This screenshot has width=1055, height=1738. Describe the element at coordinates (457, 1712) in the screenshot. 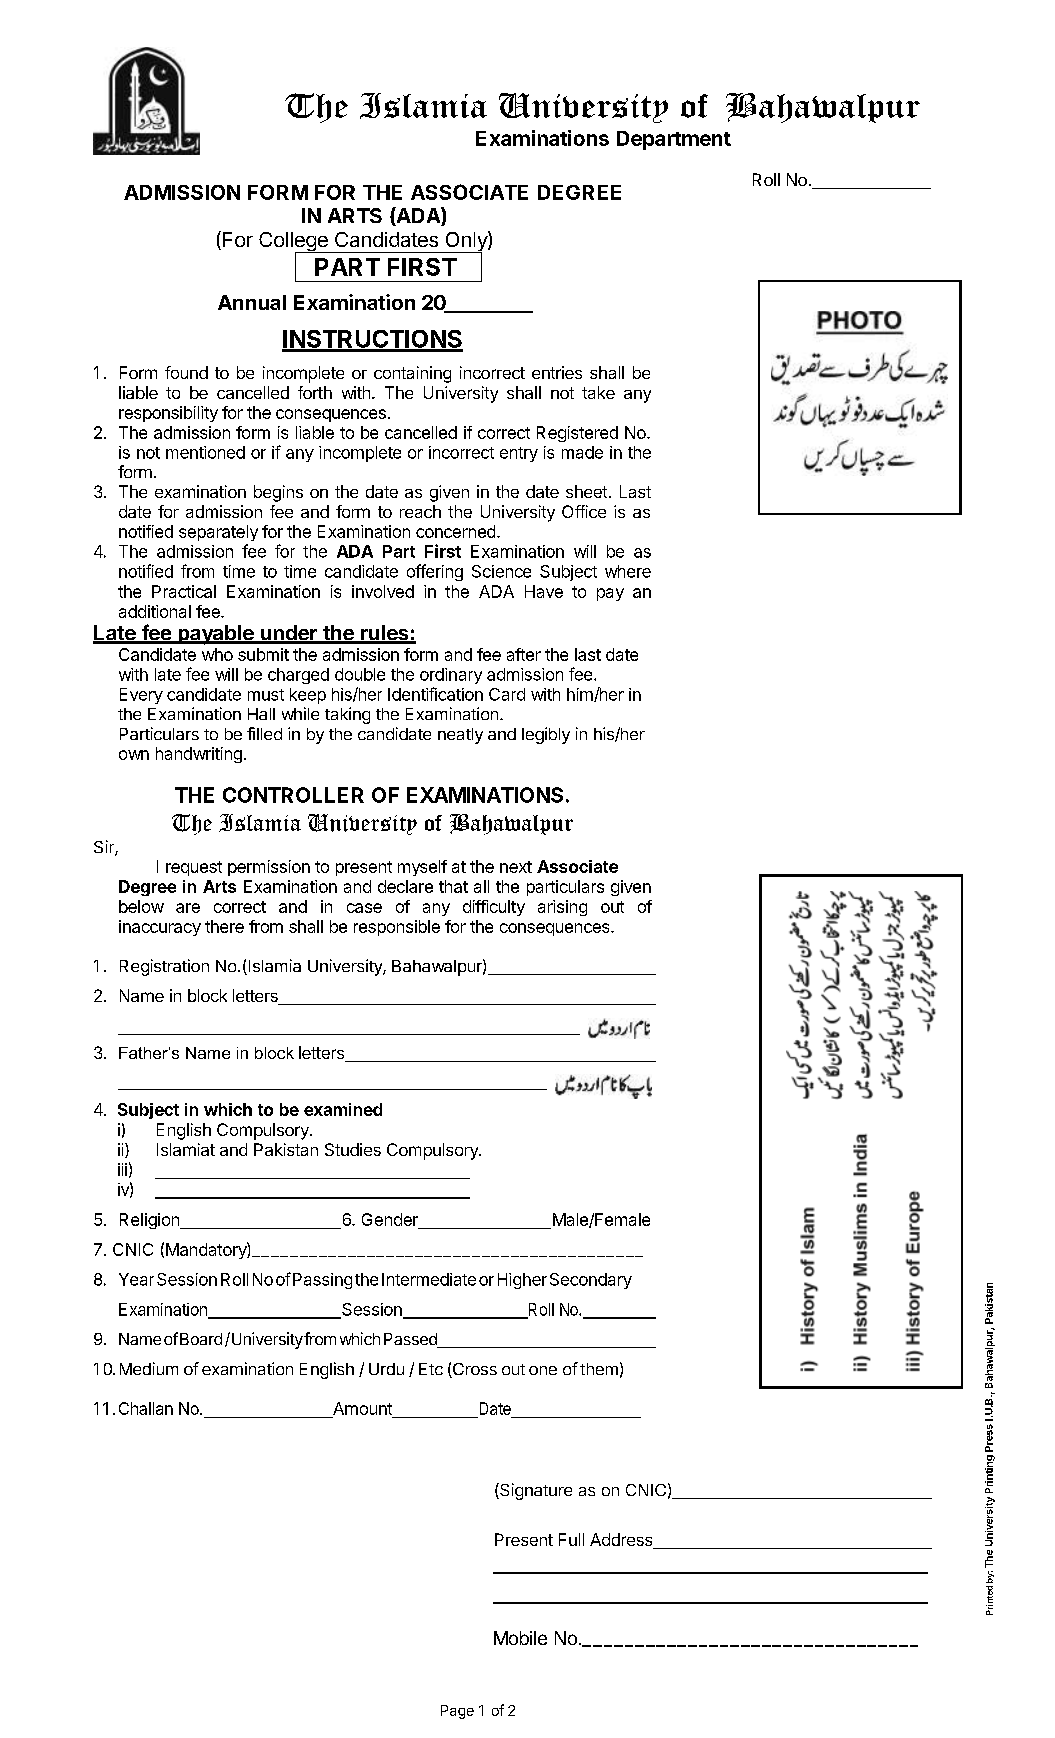

I see `Page` at that location.
